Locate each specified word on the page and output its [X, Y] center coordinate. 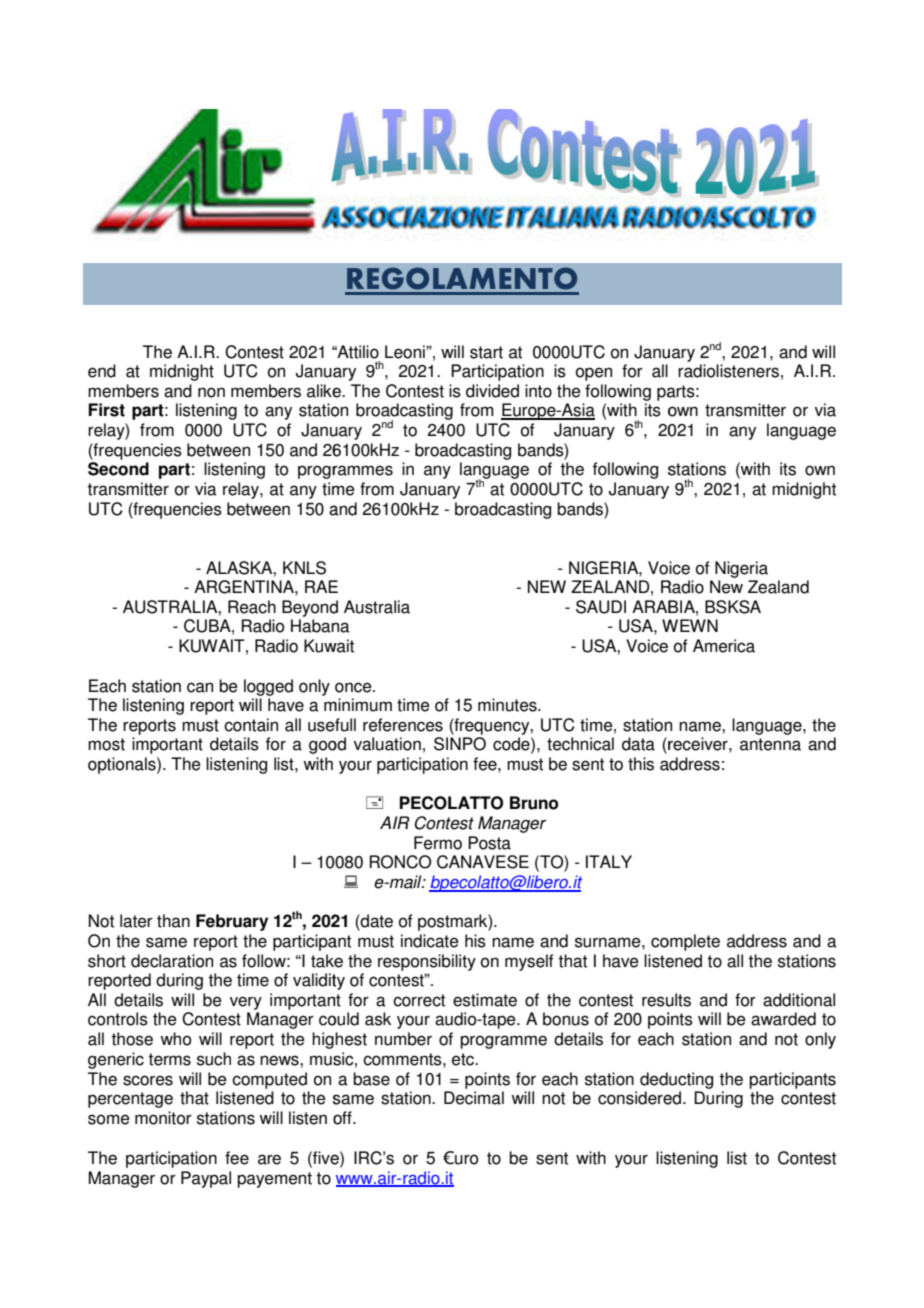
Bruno [534, 803]
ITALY [609, 861]
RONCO [400, 862]
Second [118, 469]
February [232, 922]
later [136, 921]
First [107, 410]
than [173, 921]
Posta [489, 843]
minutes [508, 705]
